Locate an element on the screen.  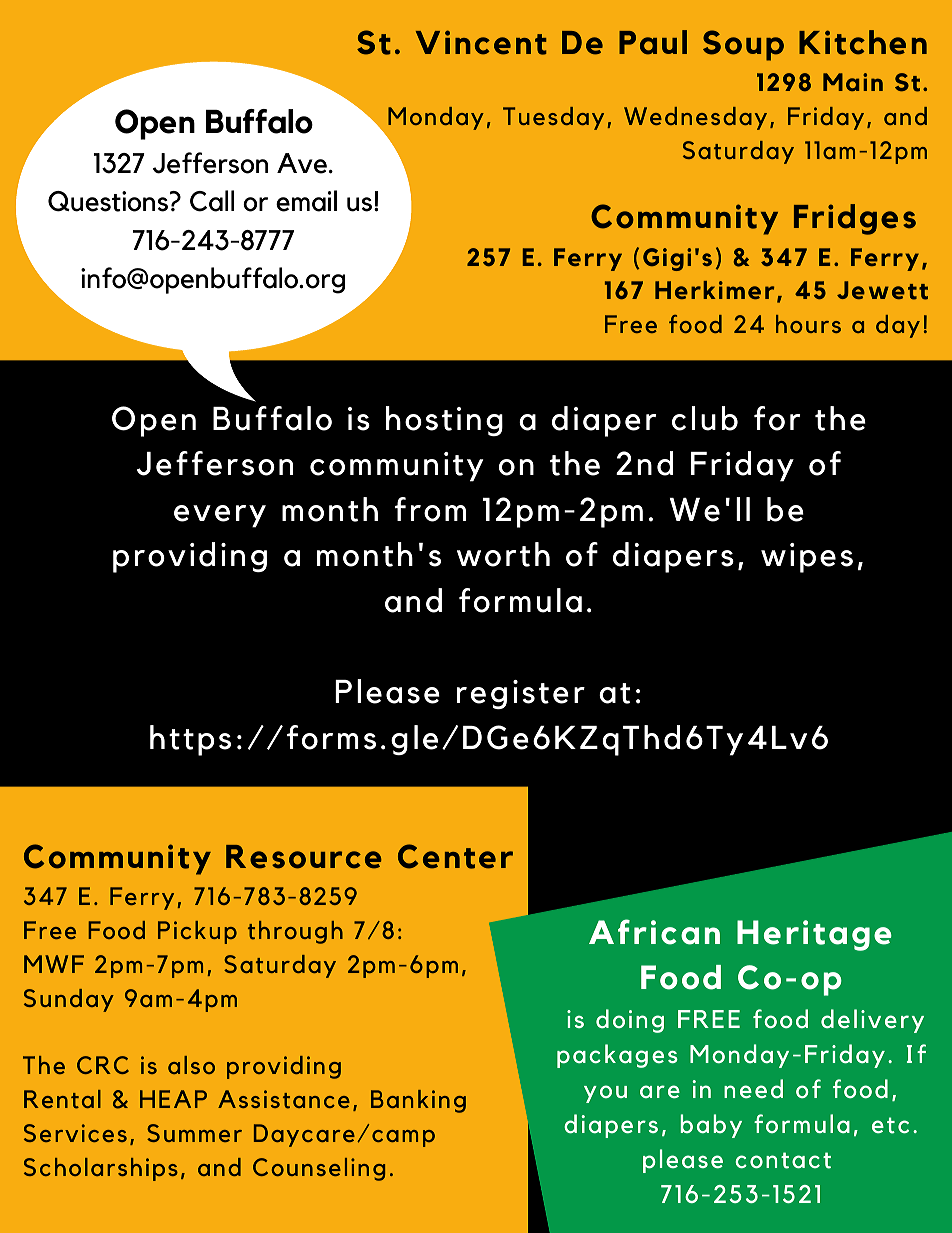
Banking is located at coordinates (418, 1101).
